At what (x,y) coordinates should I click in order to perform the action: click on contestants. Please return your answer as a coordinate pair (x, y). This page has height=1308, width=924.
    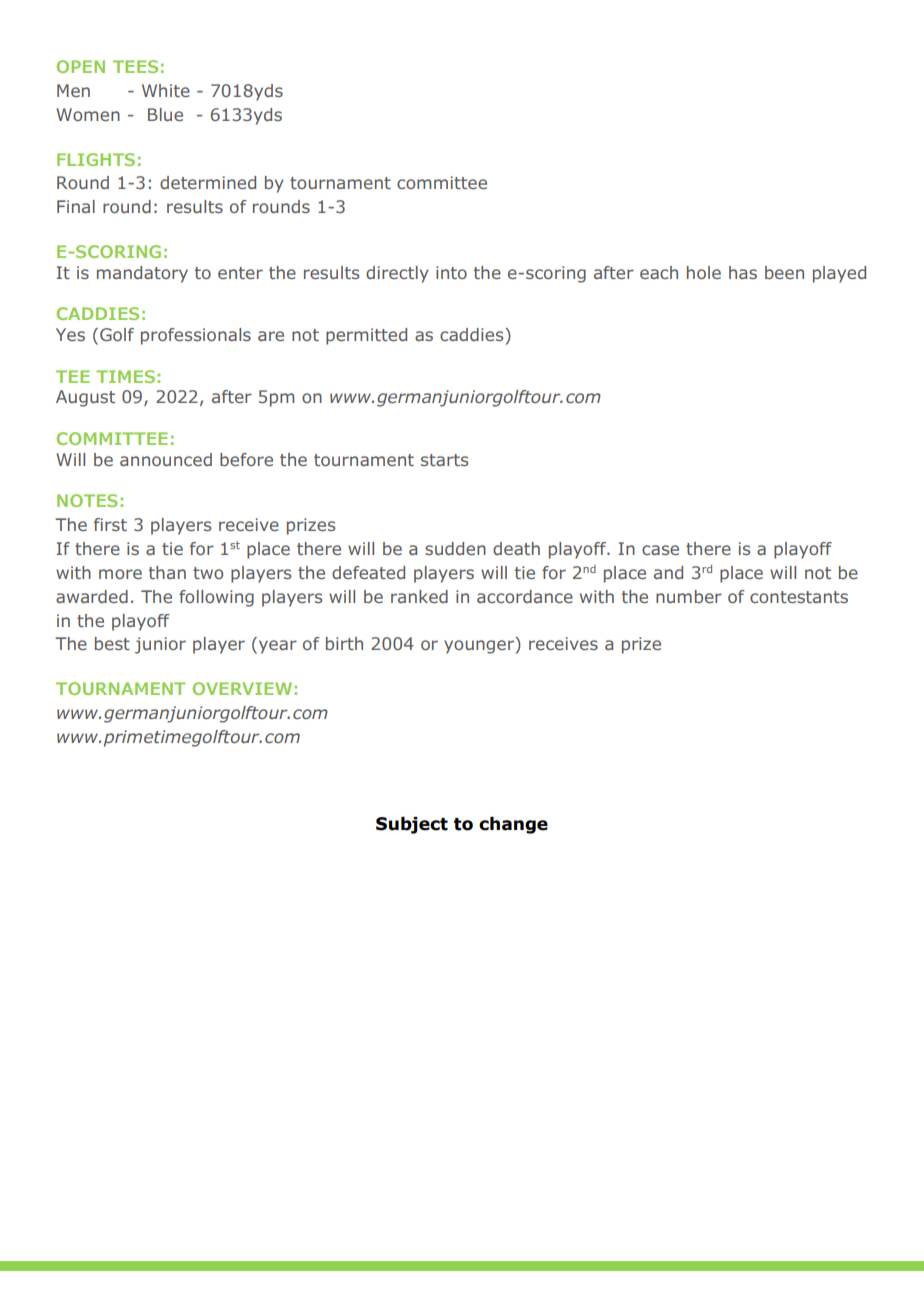
    Looking at the image, I should click on (799, 597).
